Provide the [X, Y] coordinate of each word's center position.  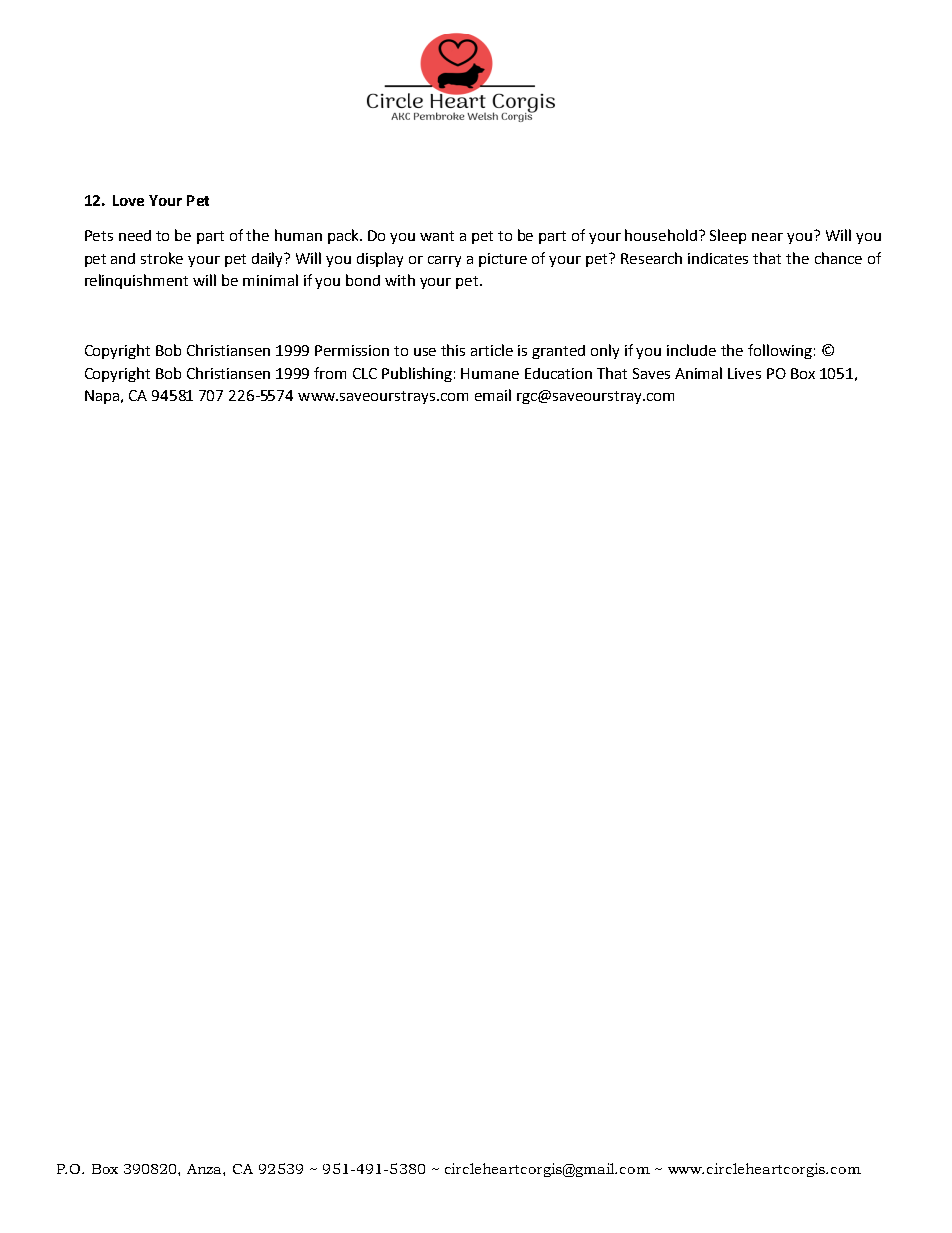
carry [444, 261]
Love [128, 200]
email [493, 395]
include [691, 350]
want [437, 236]
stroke [162, 258]
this [453, 350]
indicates [718, 258]
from [330, 373]
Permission [352, 350]
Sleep [728, 236]
